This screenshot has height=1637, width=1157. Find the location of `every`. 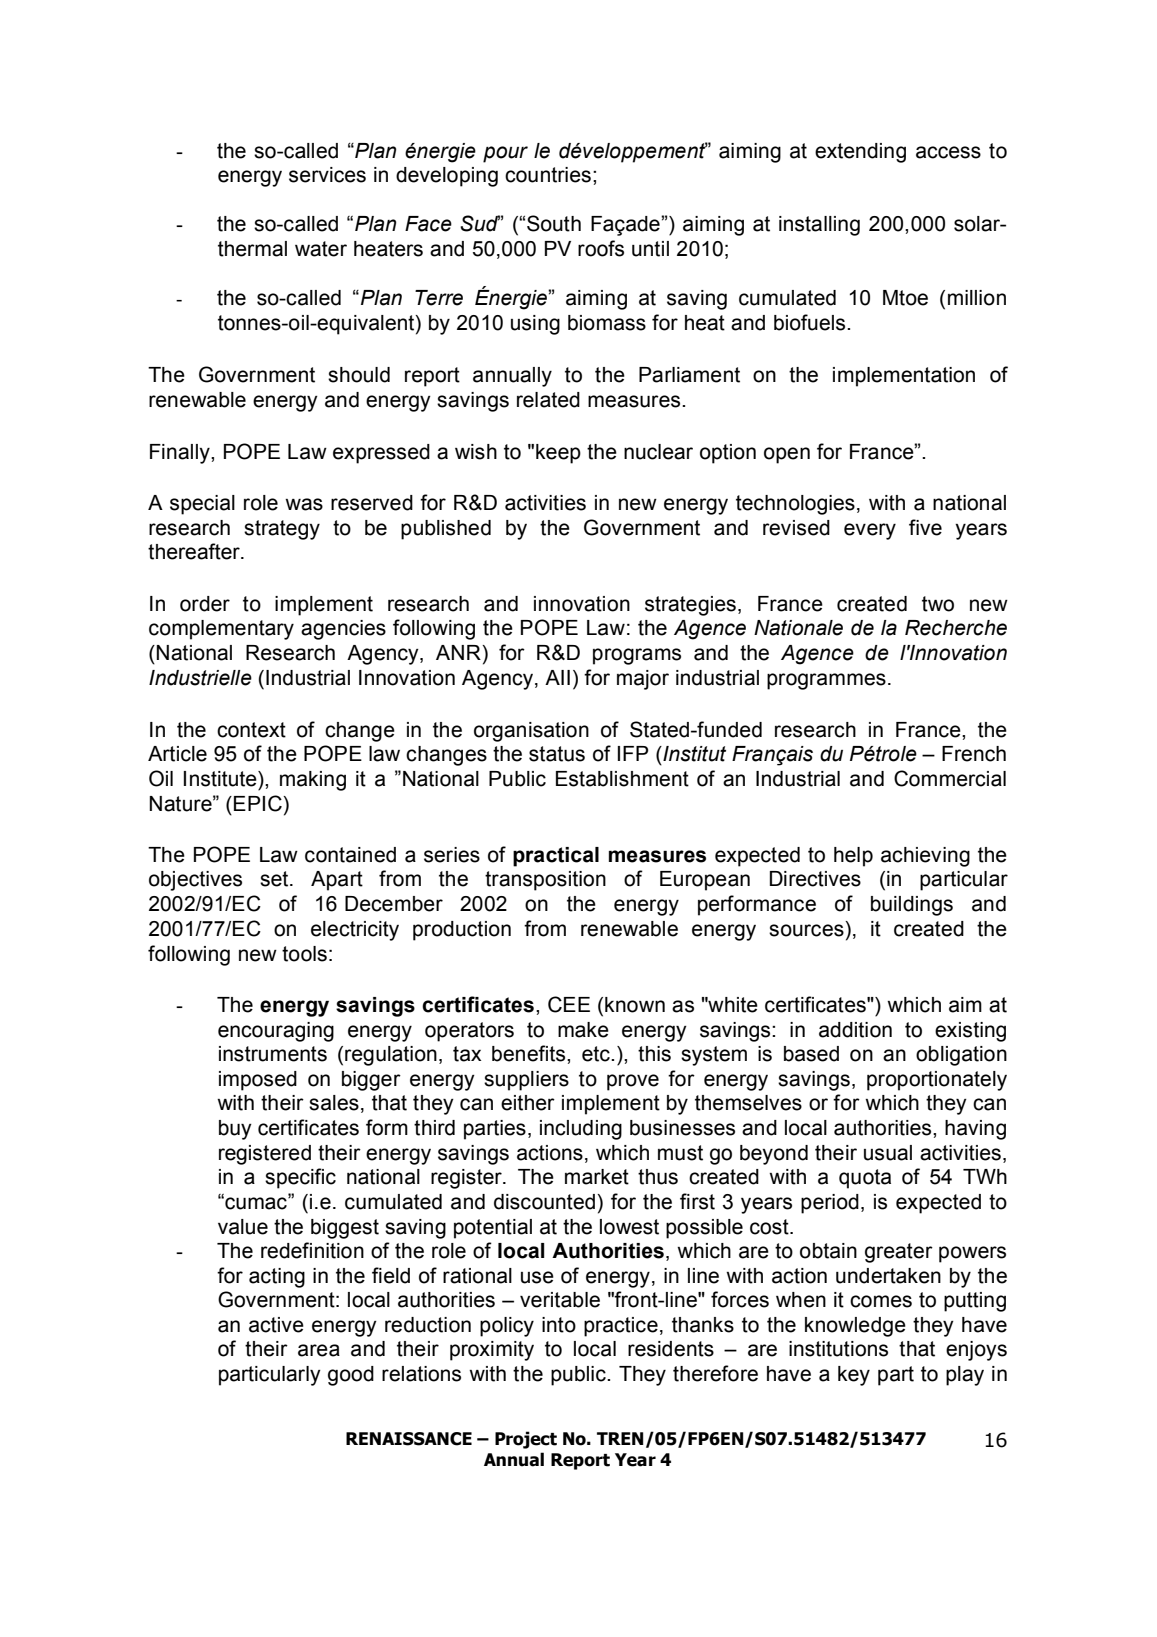

every is located at coordinates (870, 531).
